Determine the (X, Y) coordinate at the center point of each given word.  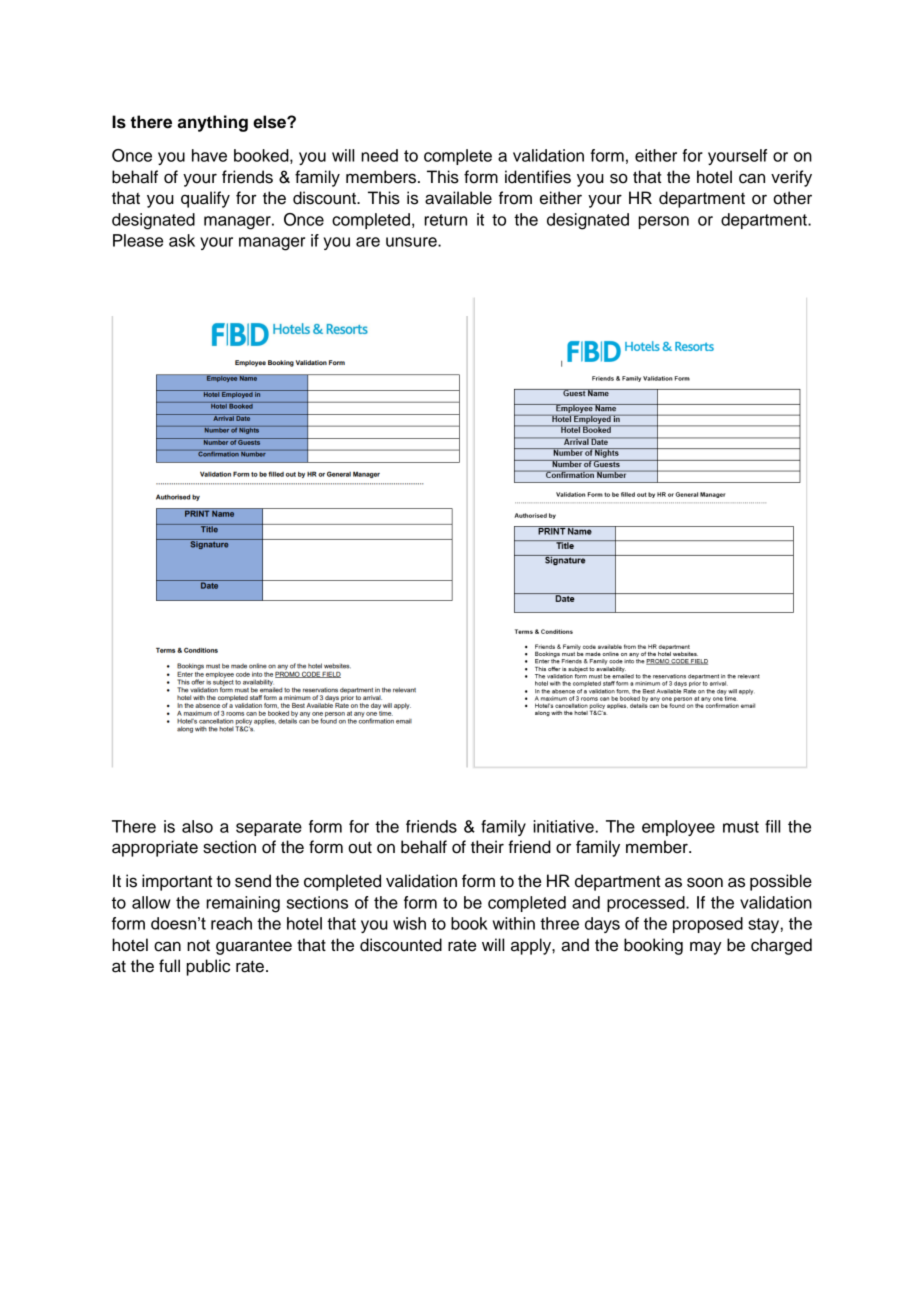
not (198, 946)
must (741, 827)
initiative (564, 826)
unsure (412, 242)
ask (182, 240)
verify (791, 178)
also (197, 826)
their (487, 847)
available (458, 198)
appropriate (155, 848)
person (663, 222)
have (209, 155)
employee (678, 828)
